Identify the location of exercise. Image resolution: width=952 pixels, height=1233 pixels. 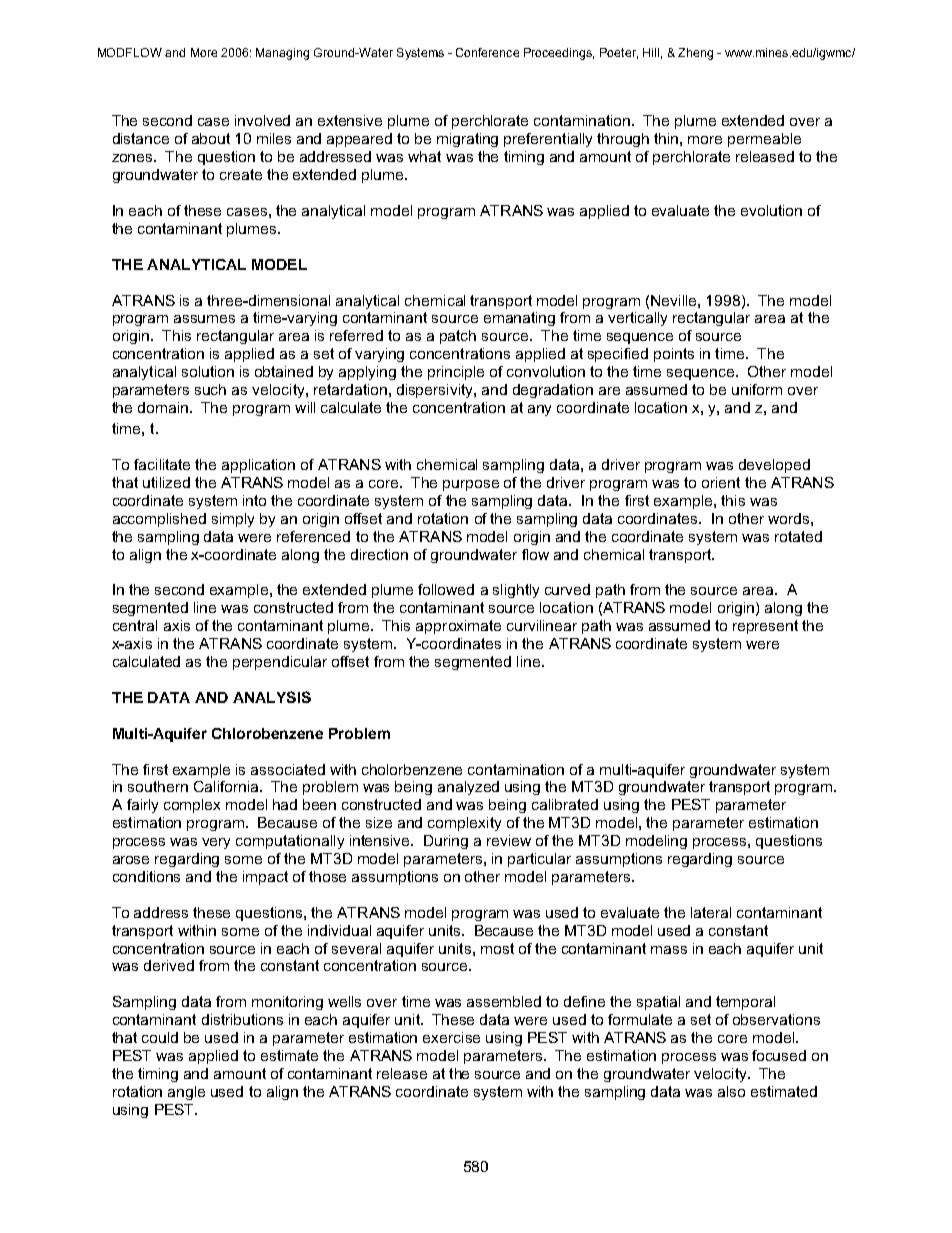
(451, 1037).
